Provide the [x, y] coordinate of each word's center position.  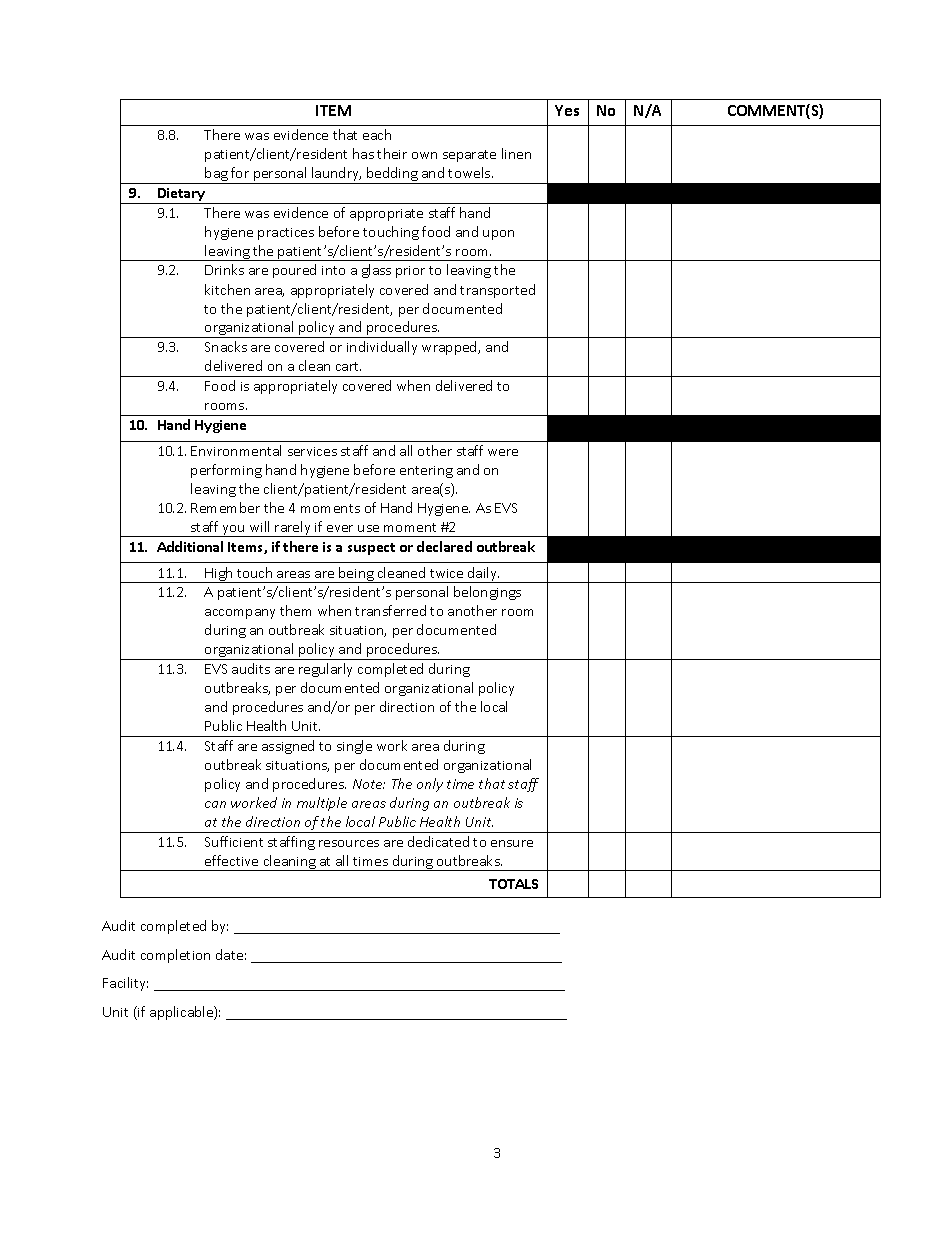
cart [348, 366]
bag [216, 175]
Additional [190, 546]
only [430, 785]
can [215, 804]
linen [516, 153]
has [363, 153]
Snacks [226, 346]
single [354, 747]
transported [497, 291]
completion [175, 956]
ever [340, 528]
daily [483, 575]
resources [349, 843]
